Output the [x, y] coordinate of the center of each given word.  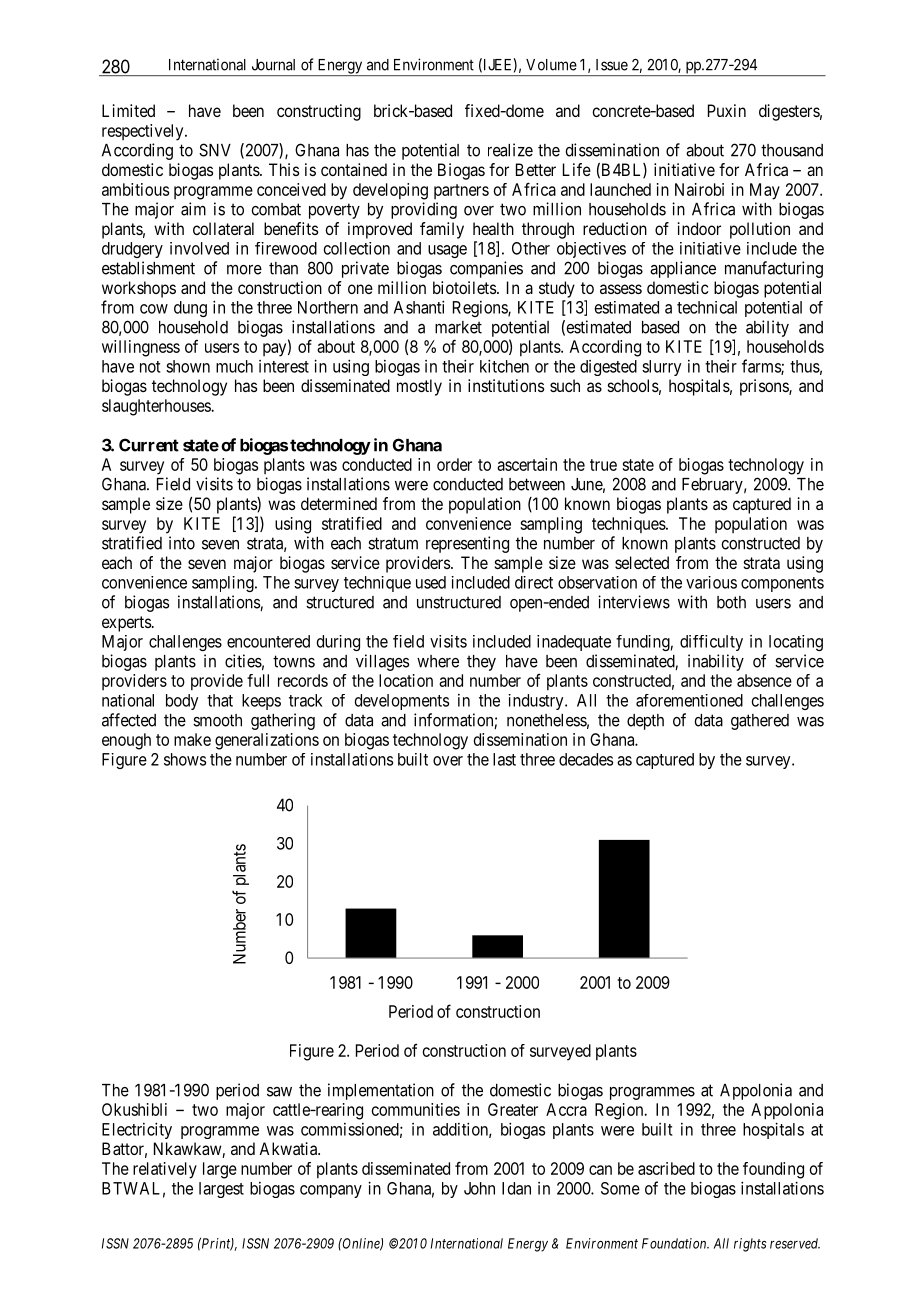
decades [586, 759]
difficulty [711, 643]
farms [762, 367]
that [220, 700]
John [479, 1188]
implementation [381, 1091]
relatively [165, 1170]
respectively [144, 132]
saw [279, 1092]
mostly [419, 387]
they [481, 663]
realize [510, 150]
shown [188, 366]
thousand [792, 150]
